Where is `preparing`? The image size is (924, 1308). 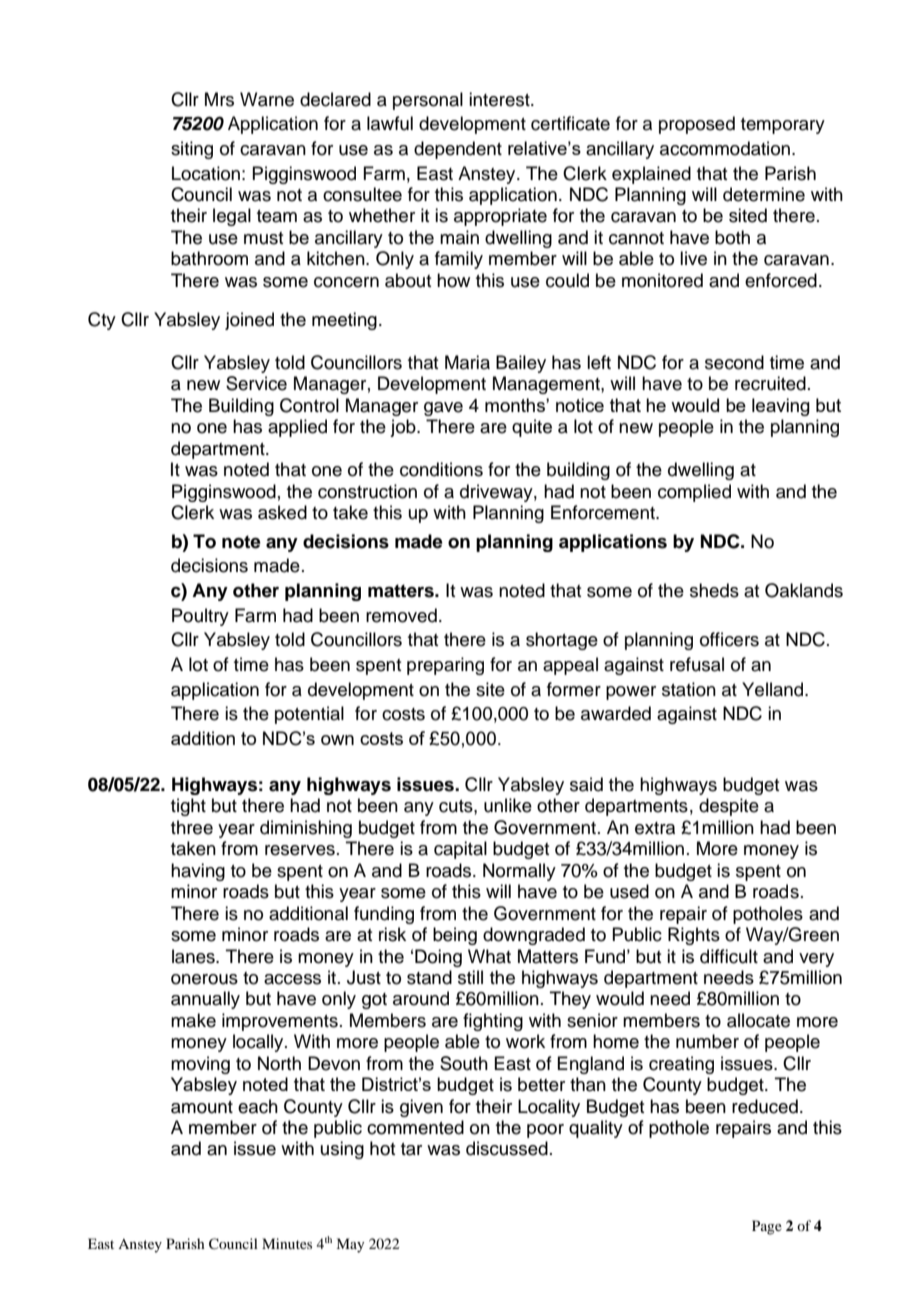
preparing is located at coordinates (445, 666).
